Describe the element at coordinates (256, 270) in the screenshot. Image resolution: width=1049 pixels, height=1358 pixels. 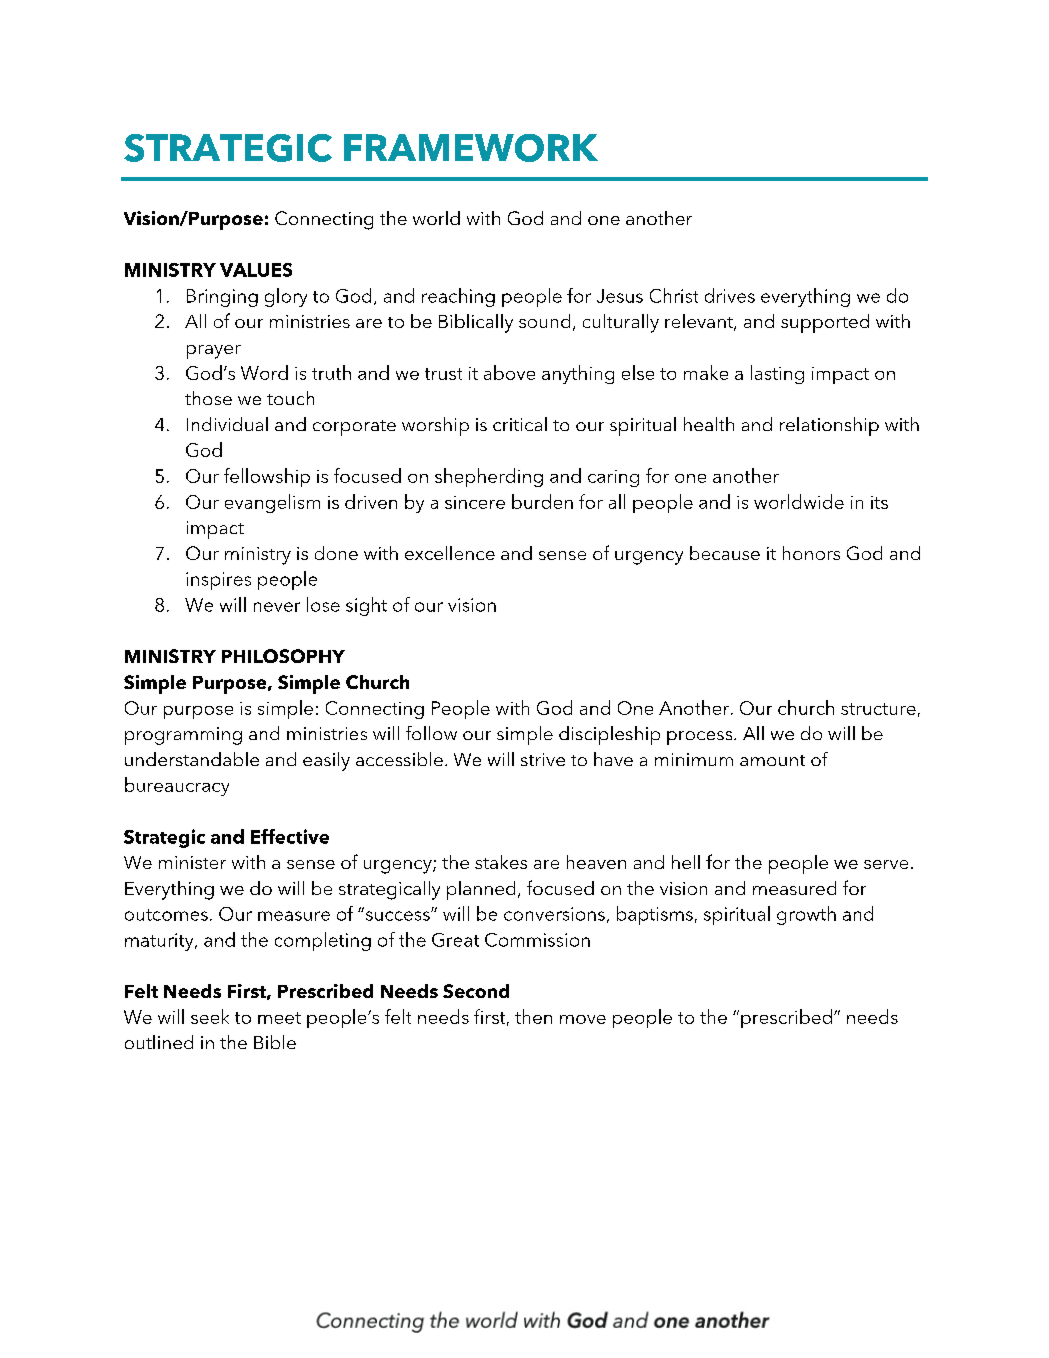
I see `VALUES` at that location.
